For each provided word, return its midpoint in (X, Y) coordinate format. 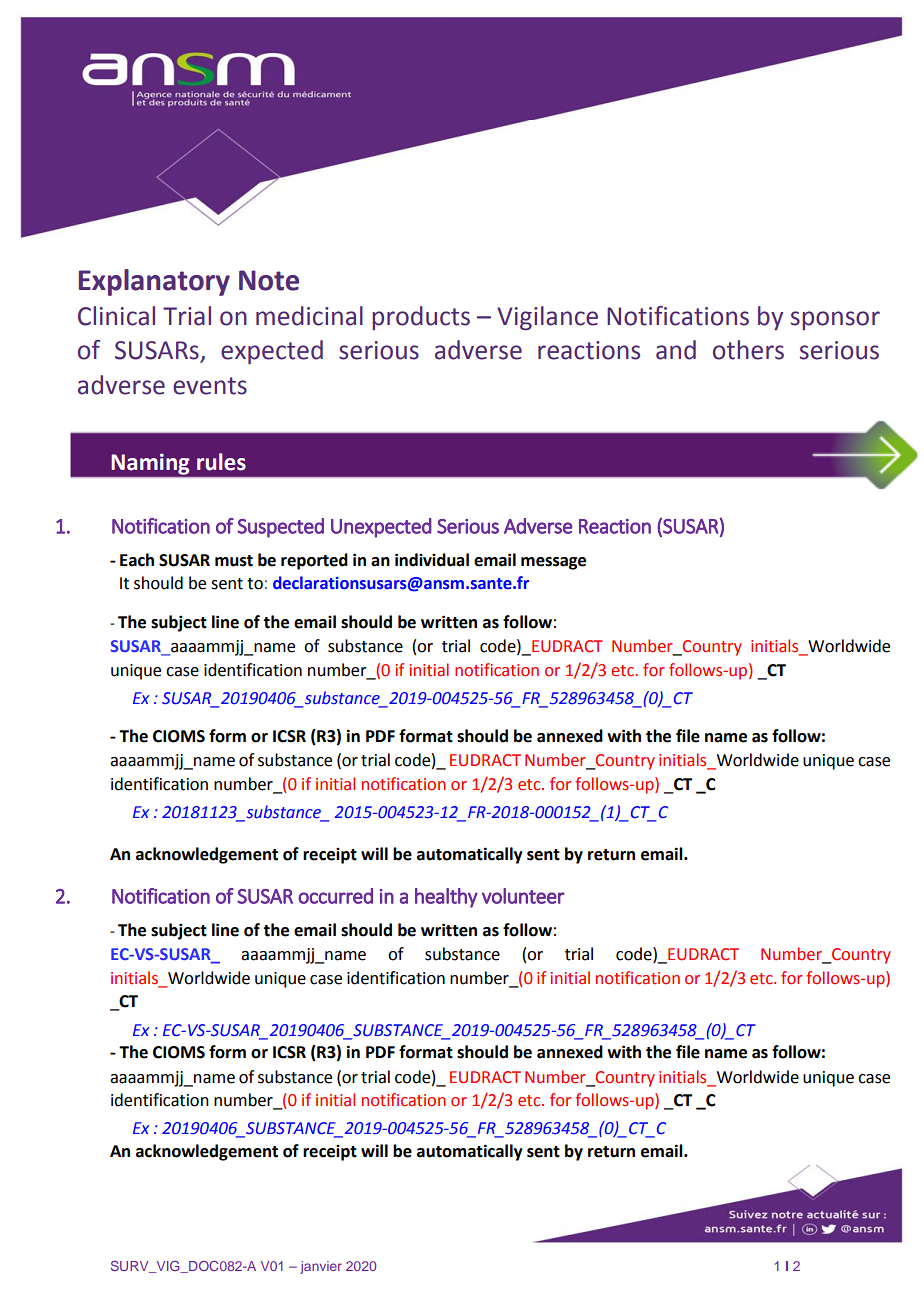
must (234, 561)
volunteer (523, 896)
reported (314, 561)
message (553, 563)
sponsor (835, 320)
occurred (335, 896)
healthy (446, 898)
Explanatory (154, 282)
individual (432, 560)
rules (221, 462)
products (421, 318)
